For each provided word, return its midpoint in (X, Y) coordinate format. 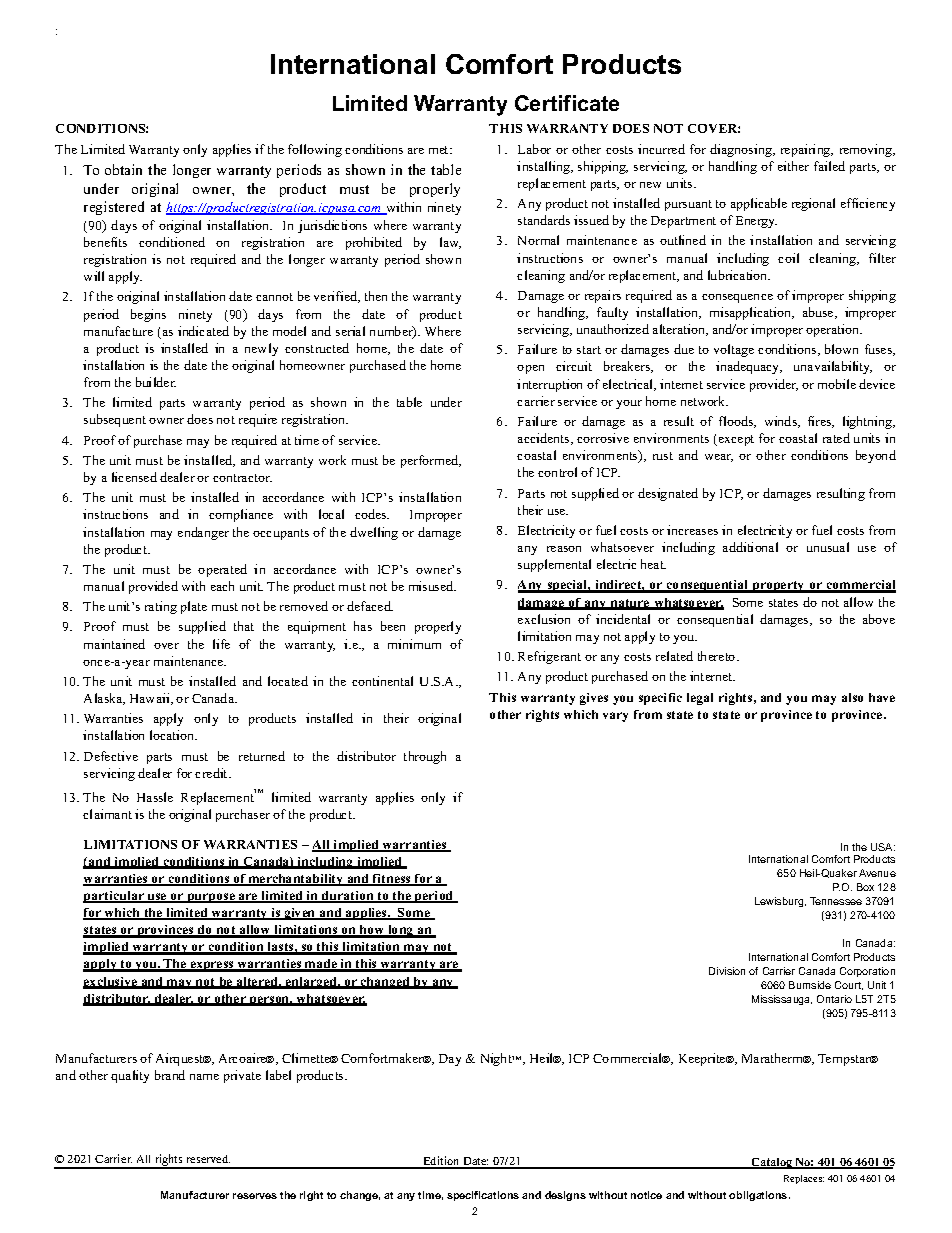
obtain (123, 169)
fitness (392, 880)
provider (774, 385)
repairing (807, 150)
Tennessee (836, 901)
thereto (718, 656)
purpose (211, 898)
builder (156, 382)
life (221, 644)
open (530, 369)
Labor (534, 149)
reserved (208, 1159)
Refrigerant (549, 657)
